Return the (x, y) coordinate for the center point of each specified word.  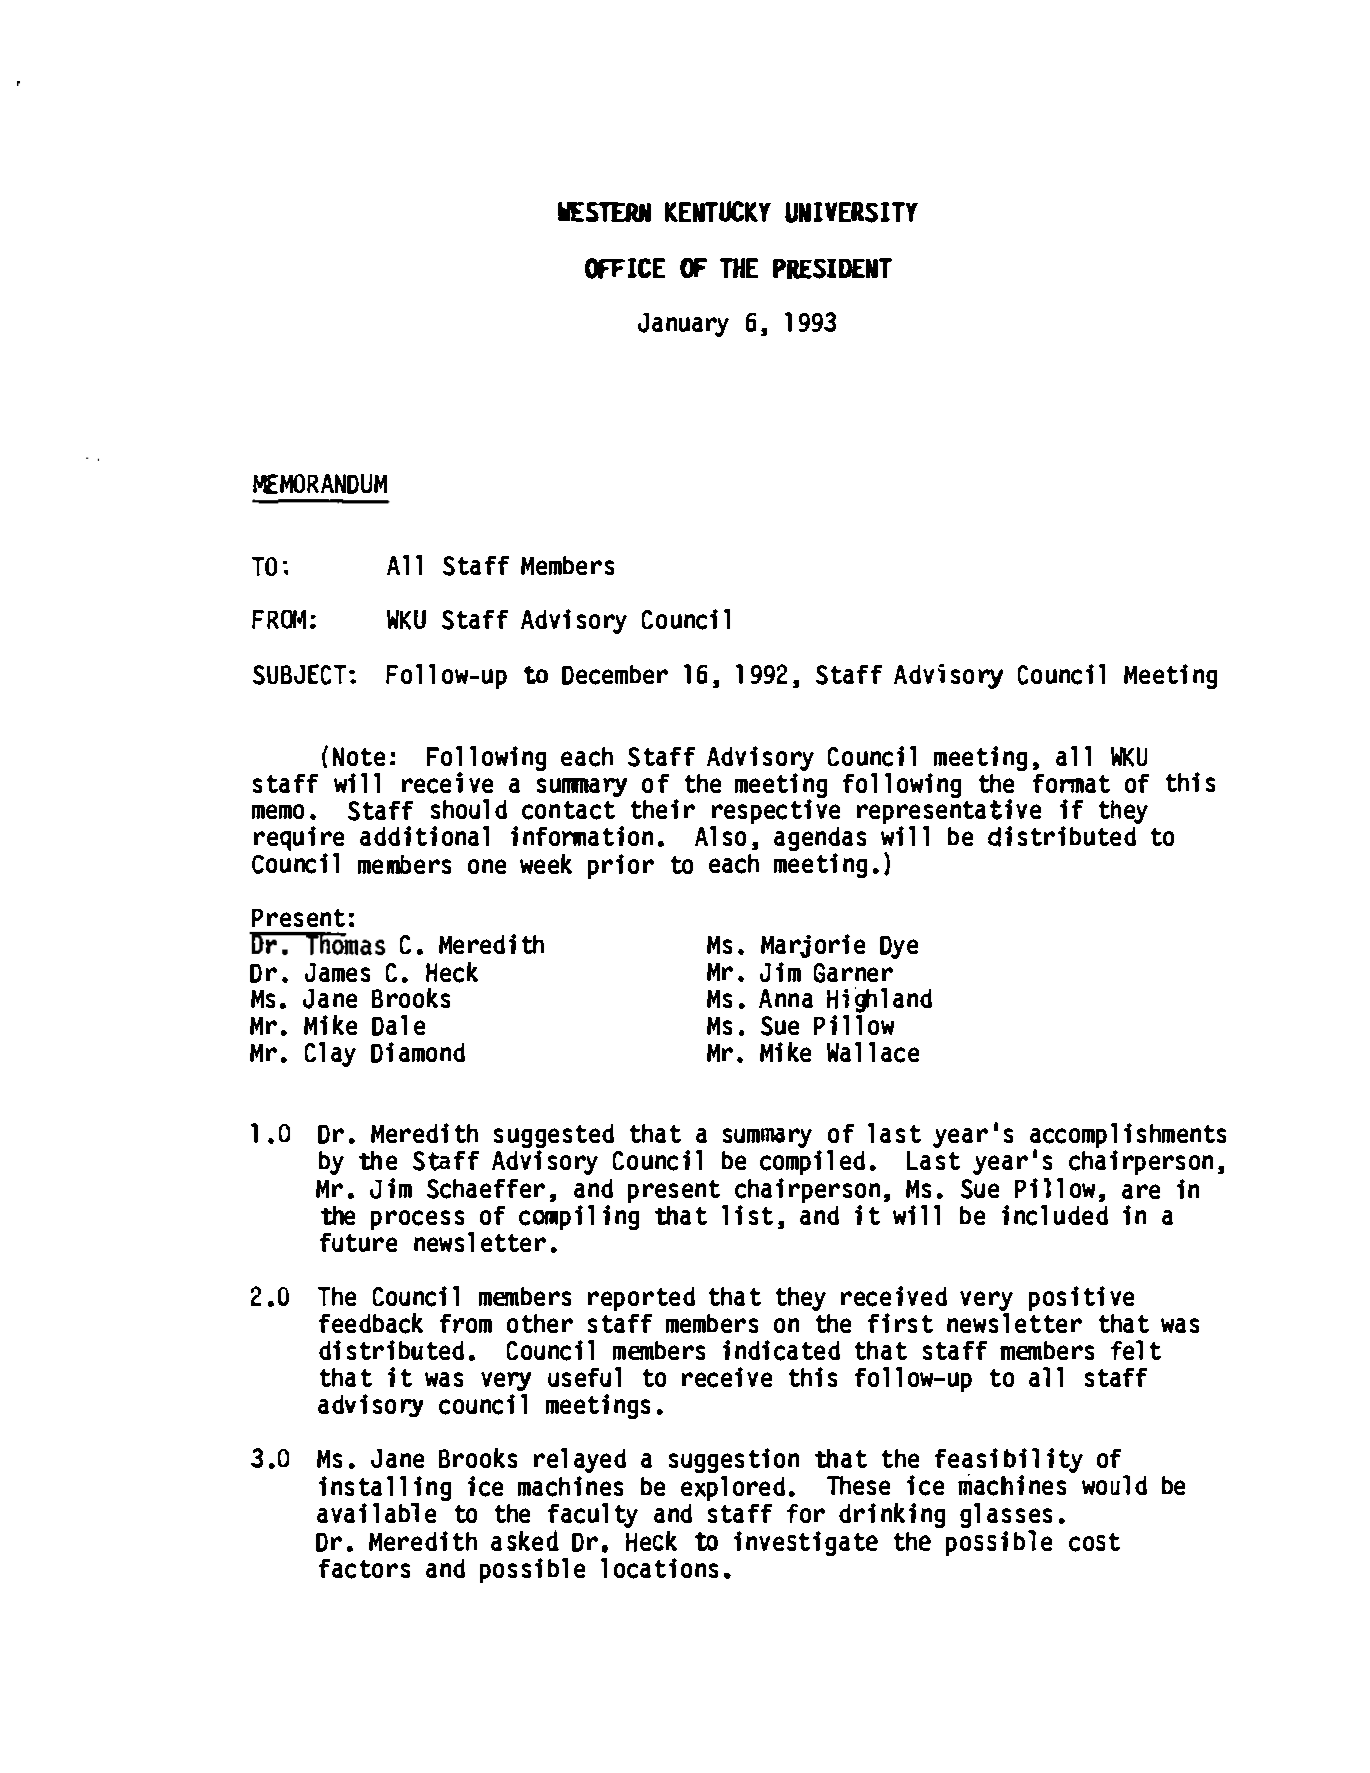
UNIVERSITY (851, 212)
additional (424, 836)
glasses (1006, 1517)
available (376, 1513)
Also (720, 836)
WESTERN (604, 212)
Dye (899, 947)
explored (733, 1488)
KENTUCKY (718, 211)
